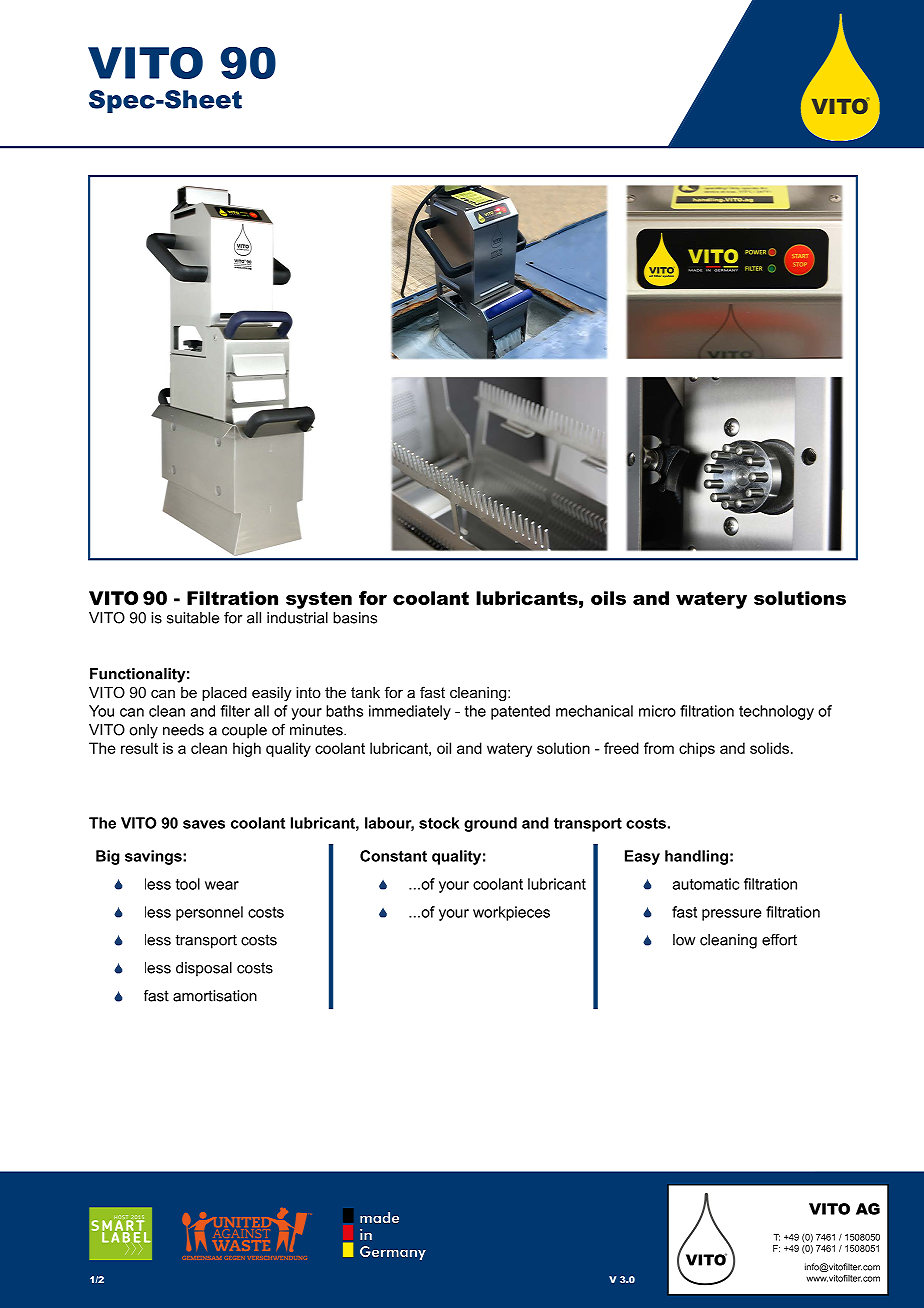  What do you see at coordinates (706, 884) in the page?
I see `automatic` at bounding box center [706, 884].
